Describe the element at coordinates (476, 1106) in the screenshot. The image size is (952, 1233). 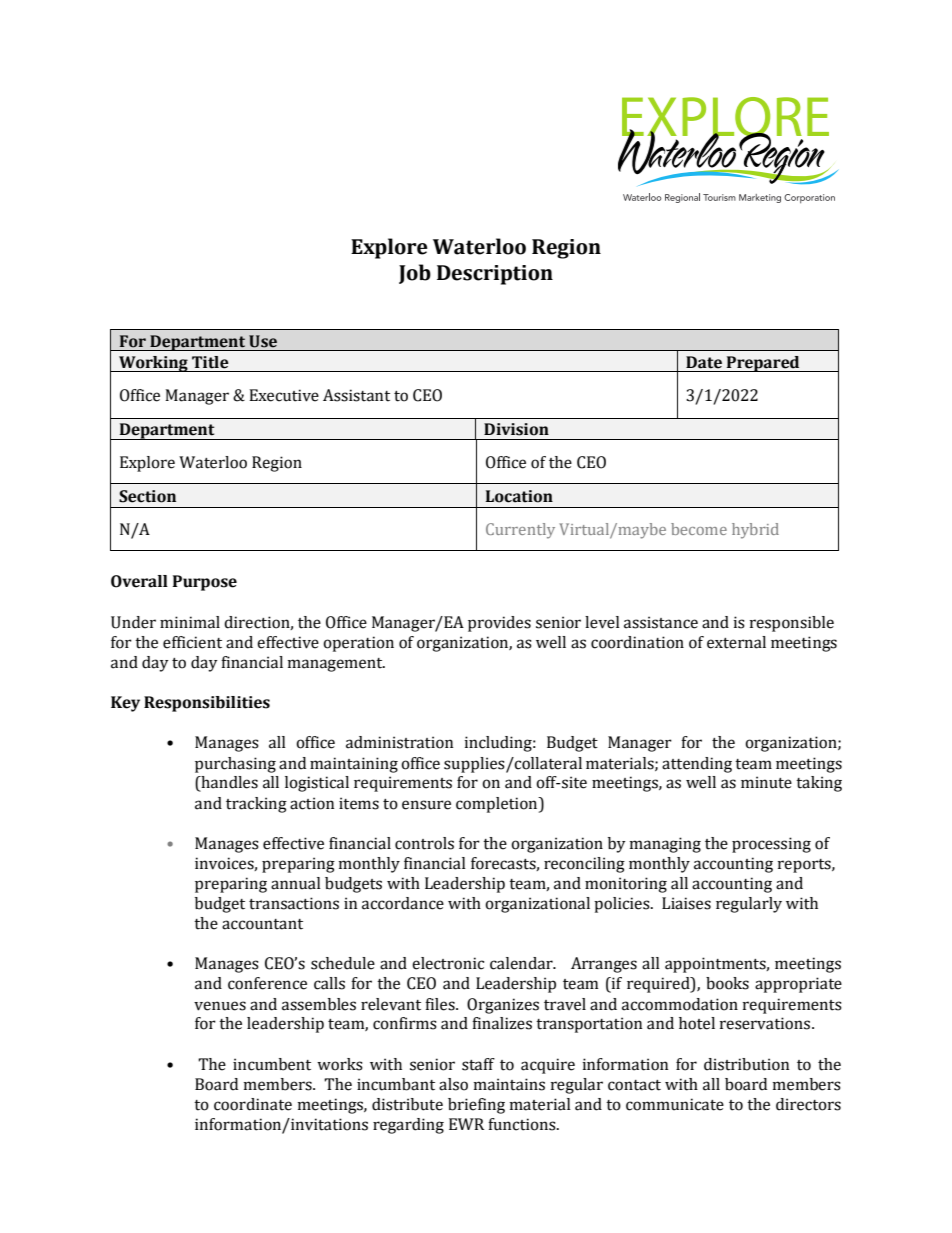
I see `briefing` at that location.
